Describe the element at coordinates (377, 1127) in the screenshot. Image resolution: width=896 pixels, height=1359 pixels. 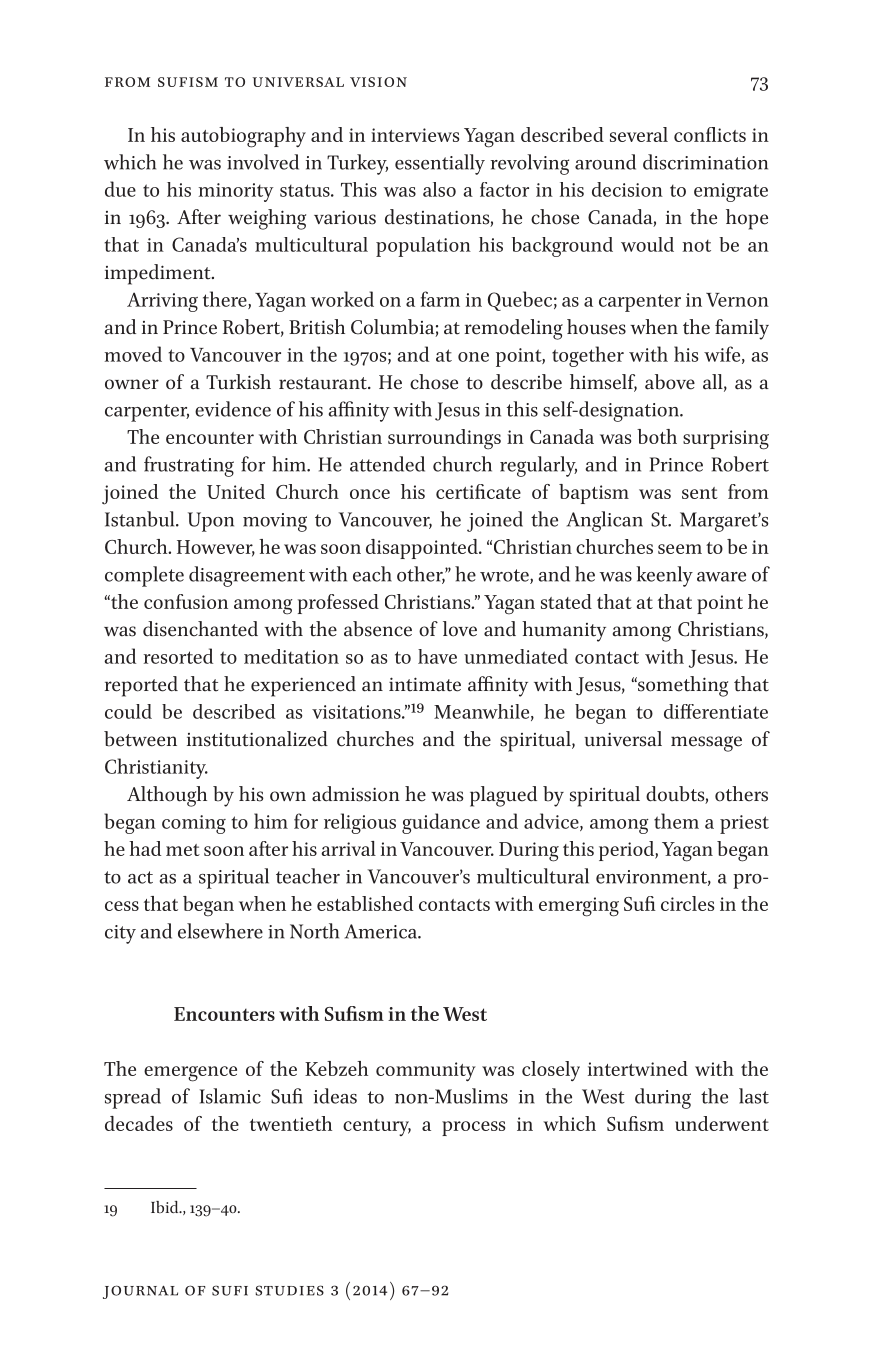
I see `century` at that location.
